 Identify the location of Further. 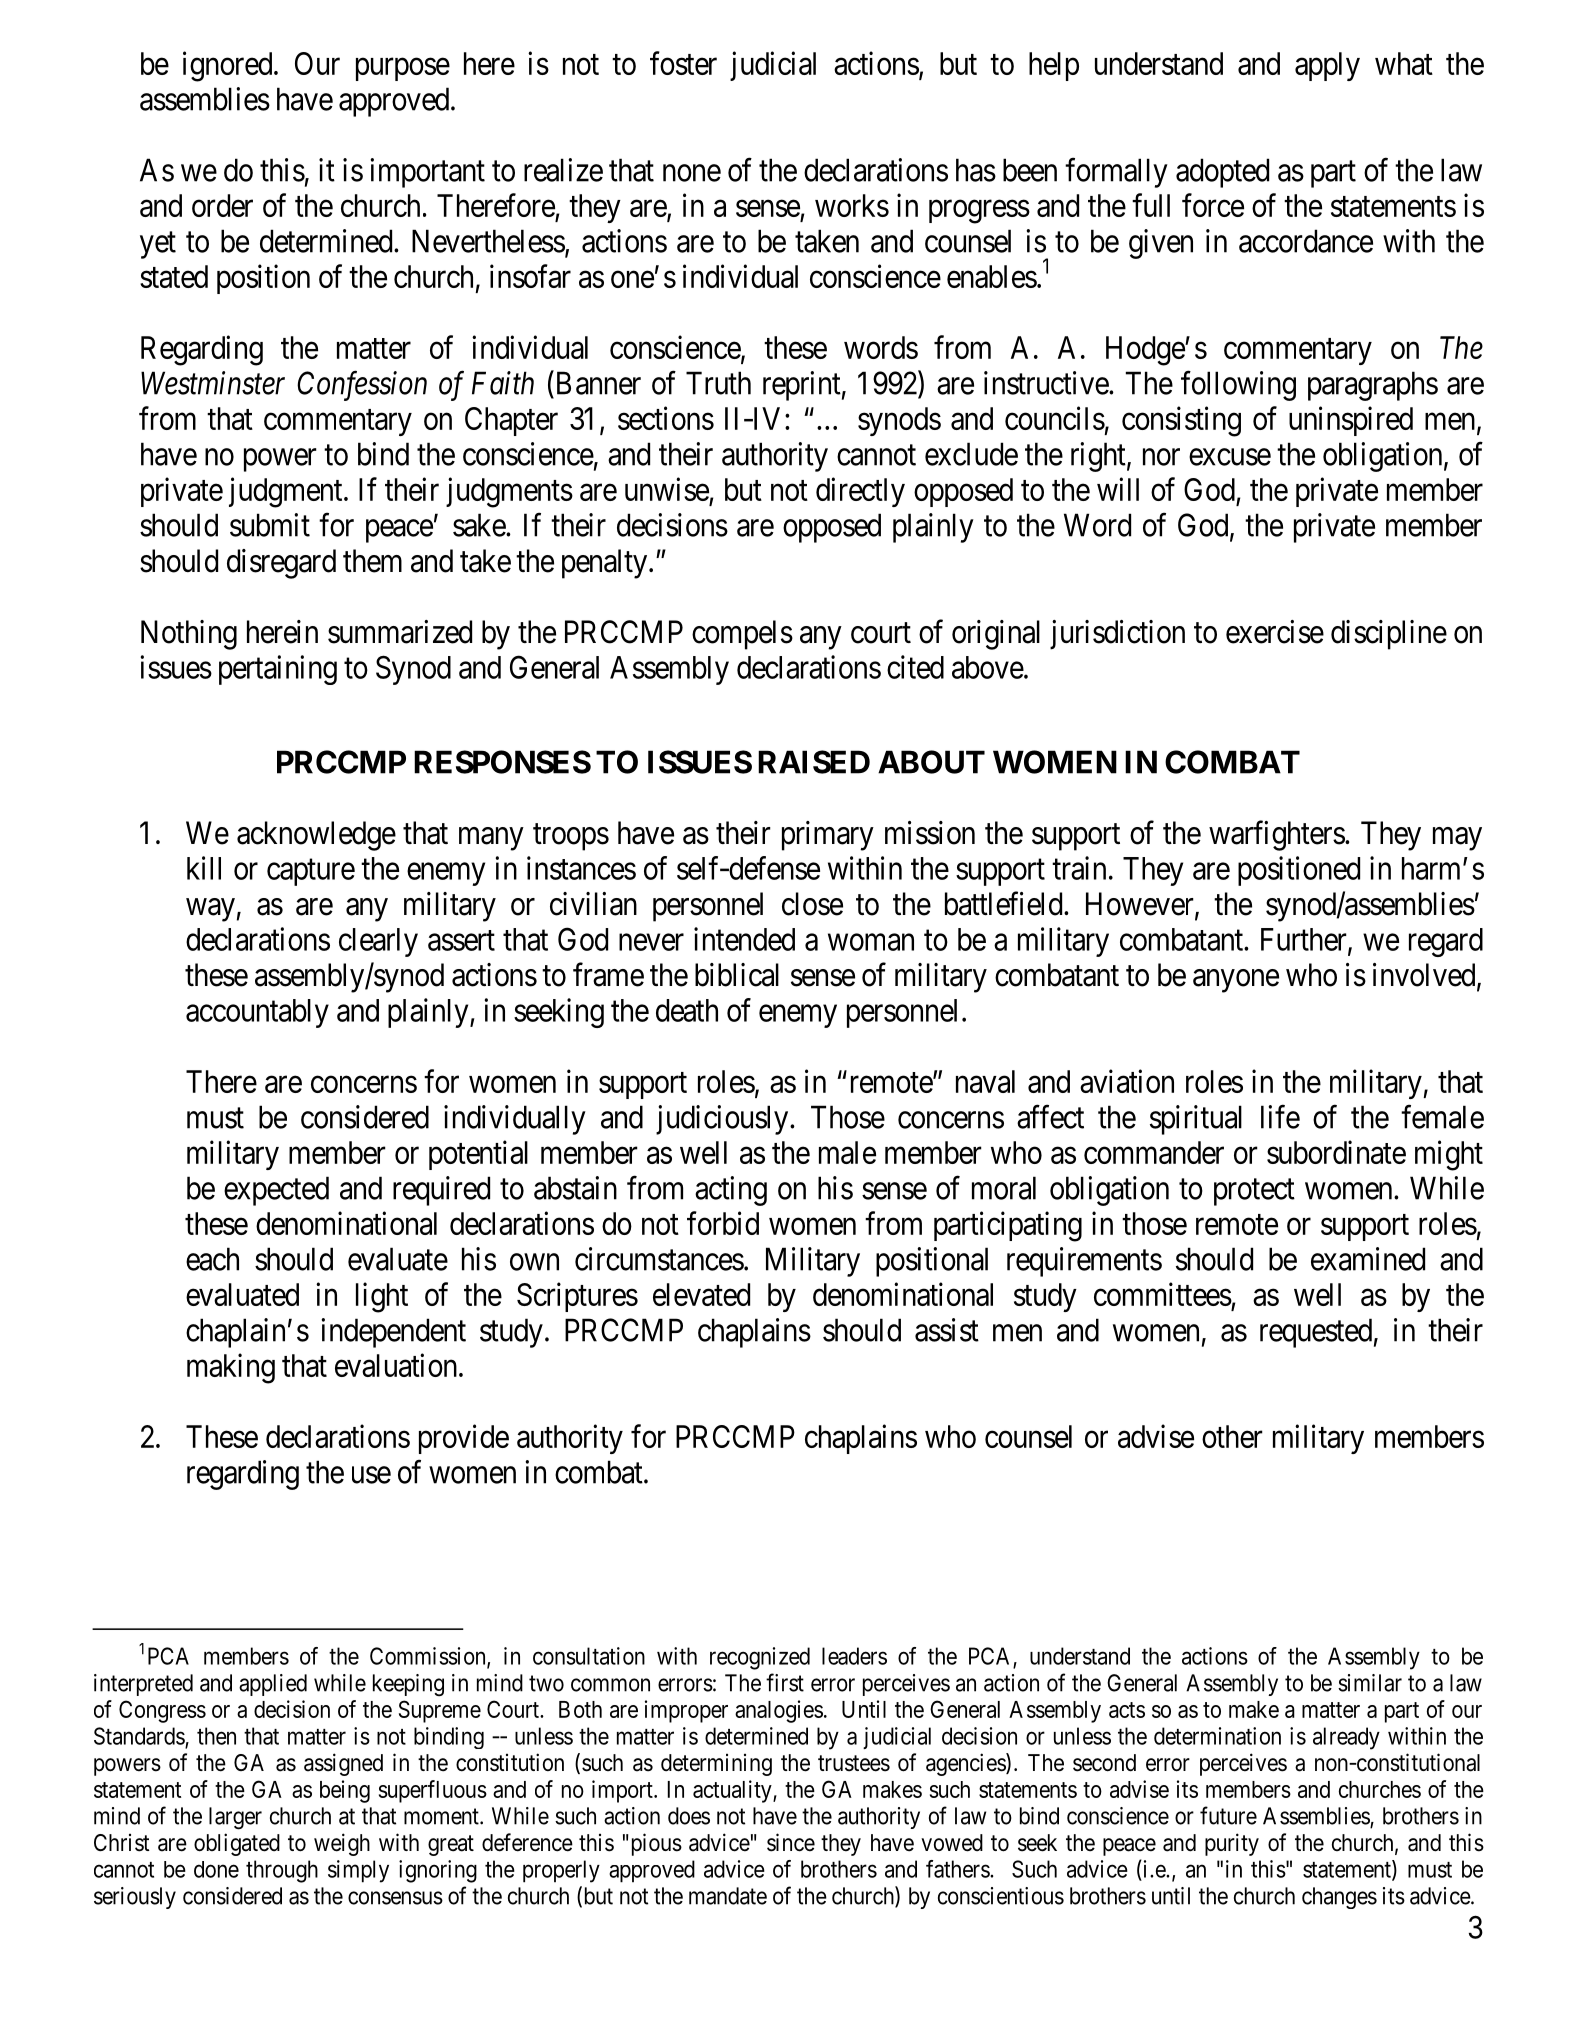
(1305, 940).
